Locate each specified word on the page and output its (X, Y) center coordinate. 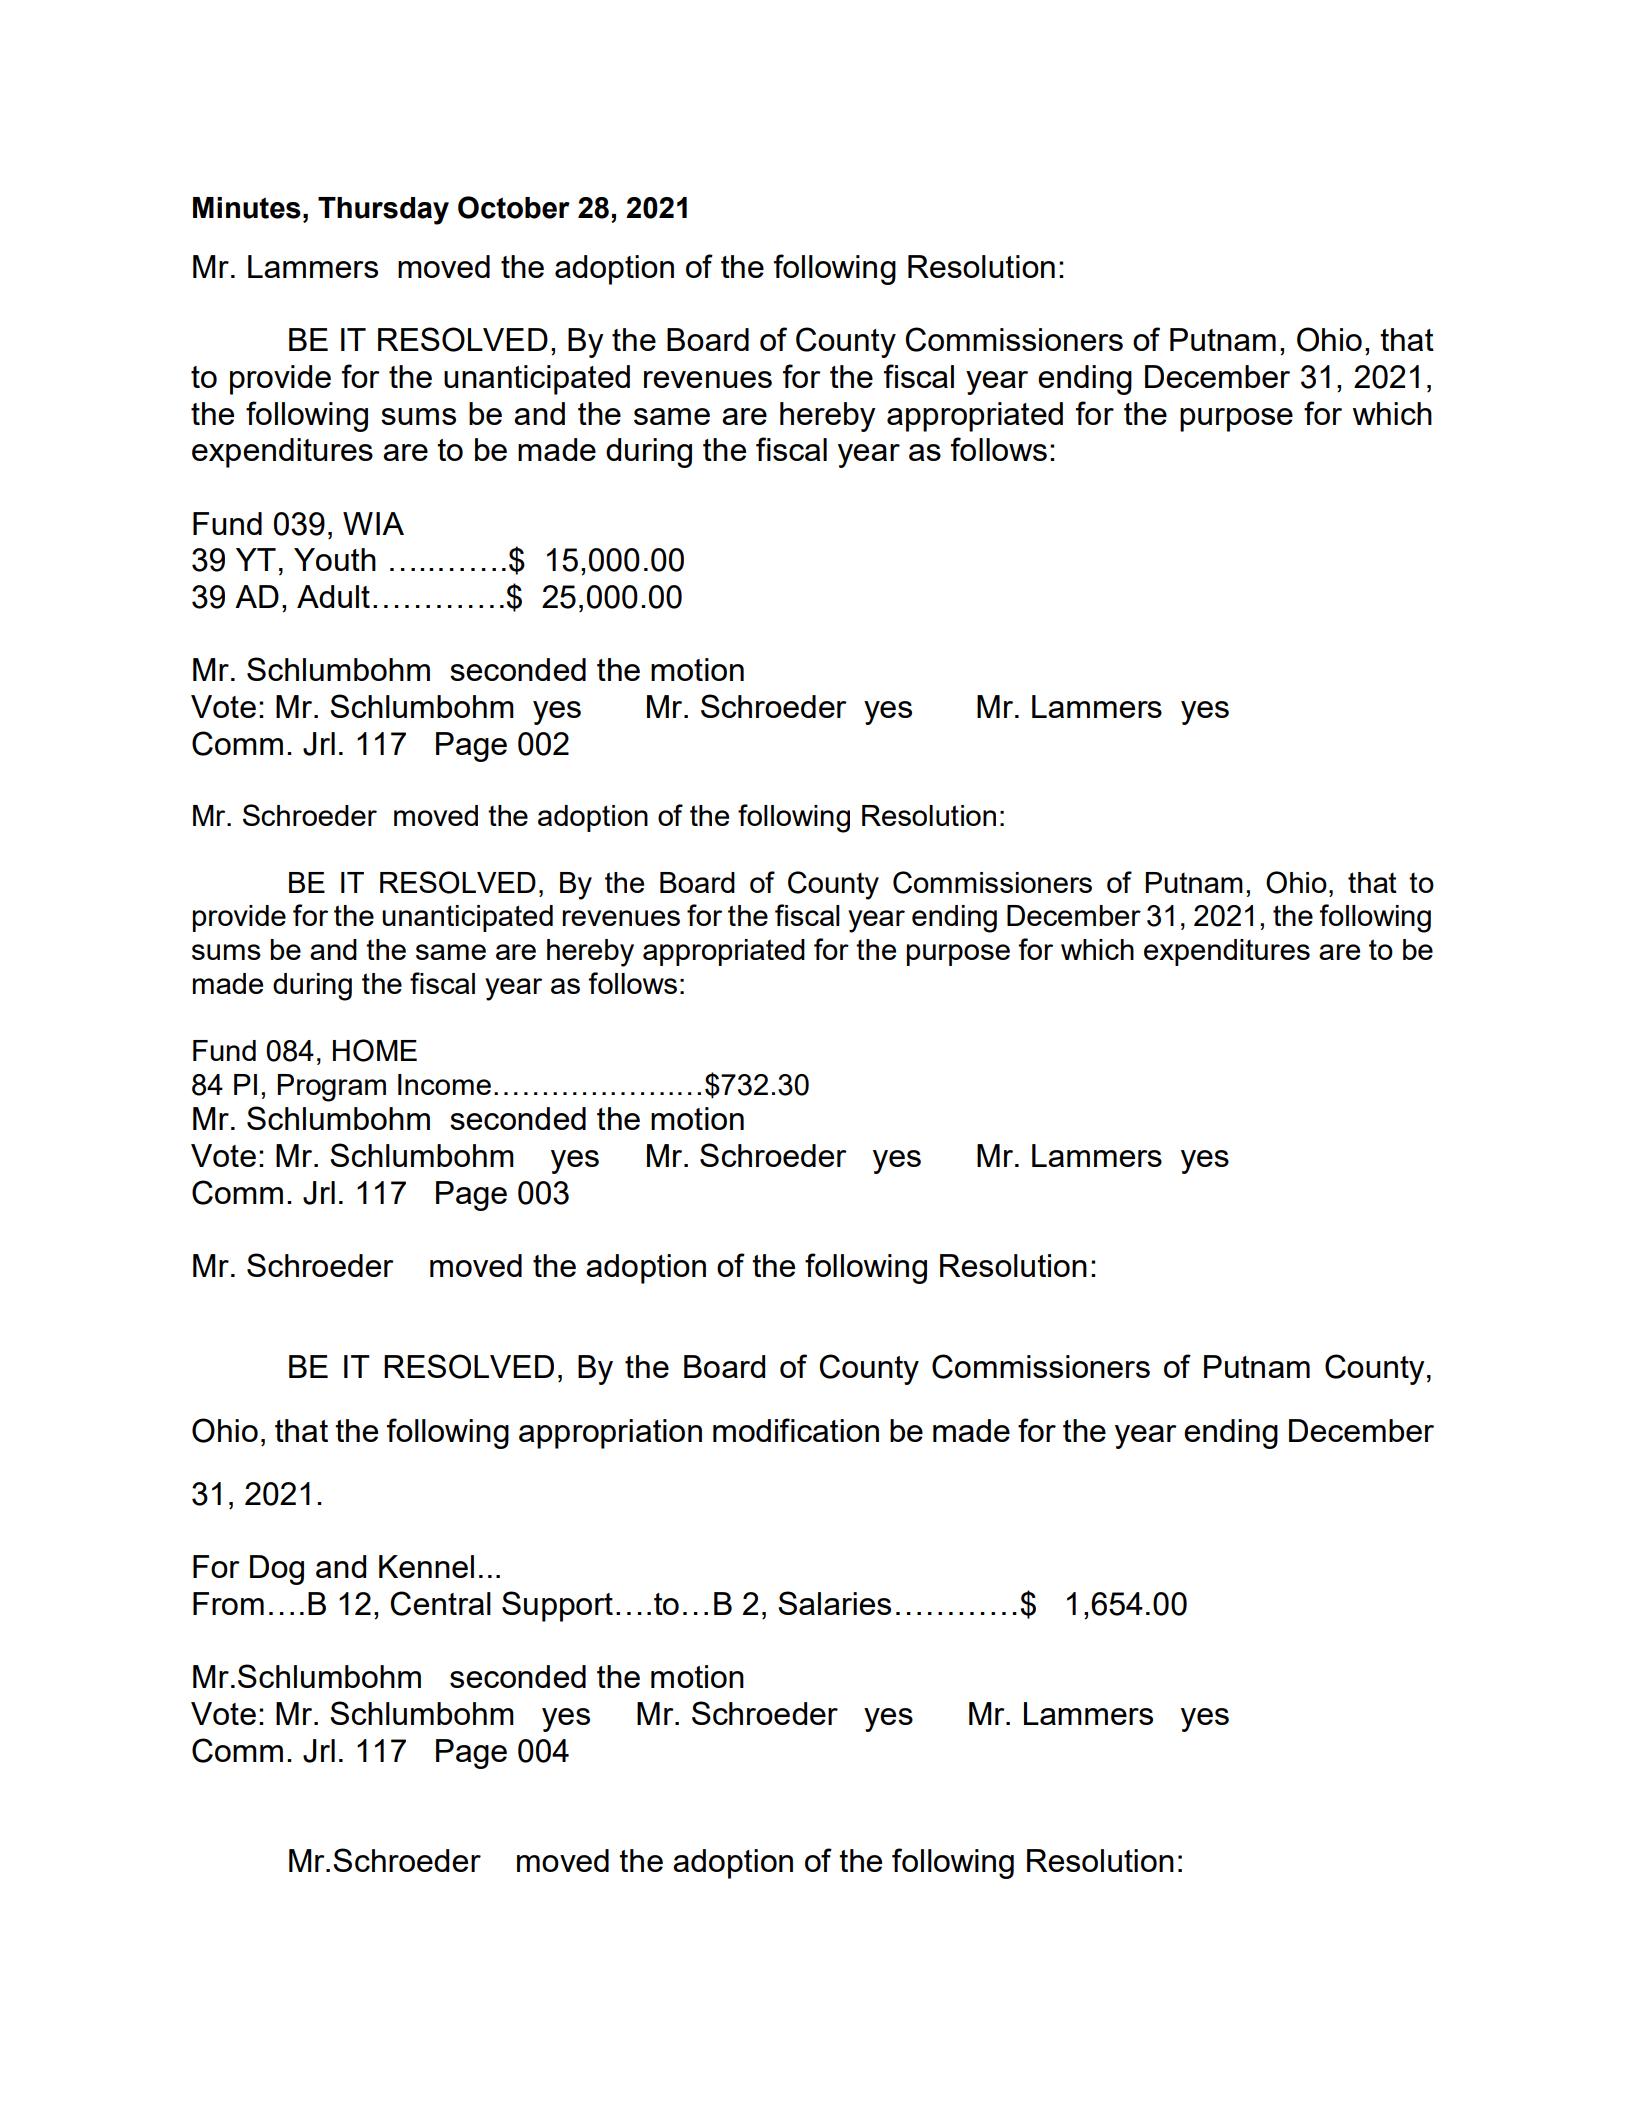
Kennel (426, 1566)
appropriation (610, 1434)
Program (332, 1088)
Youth (335, 559)
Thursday (383, 211)
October (514, 207)
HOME (375, 1050)
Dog (277, 1570)
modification (796, 1430)
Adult (333, 596)
